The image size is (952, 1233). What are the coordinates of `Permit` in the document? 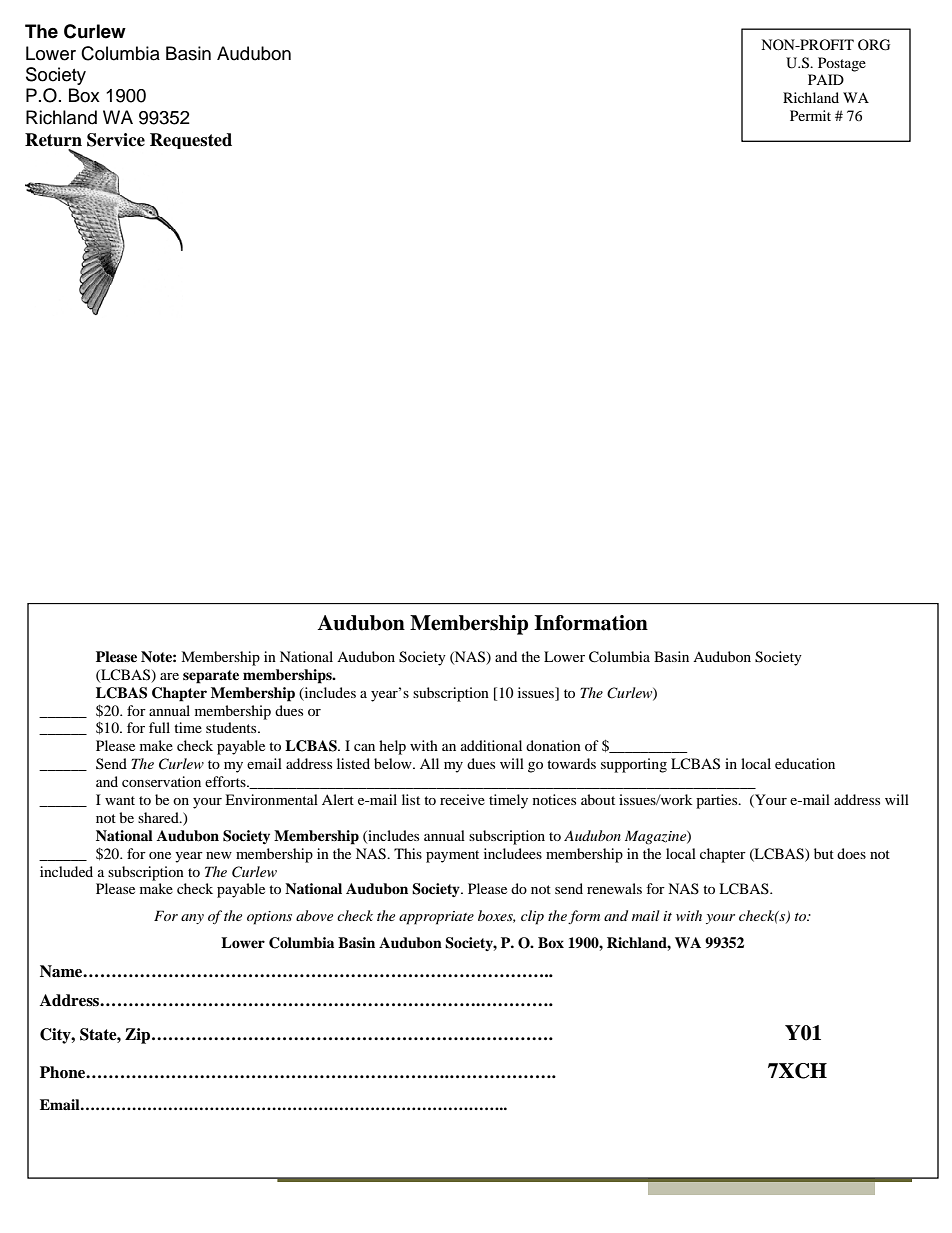 It's located at (810, 115).
